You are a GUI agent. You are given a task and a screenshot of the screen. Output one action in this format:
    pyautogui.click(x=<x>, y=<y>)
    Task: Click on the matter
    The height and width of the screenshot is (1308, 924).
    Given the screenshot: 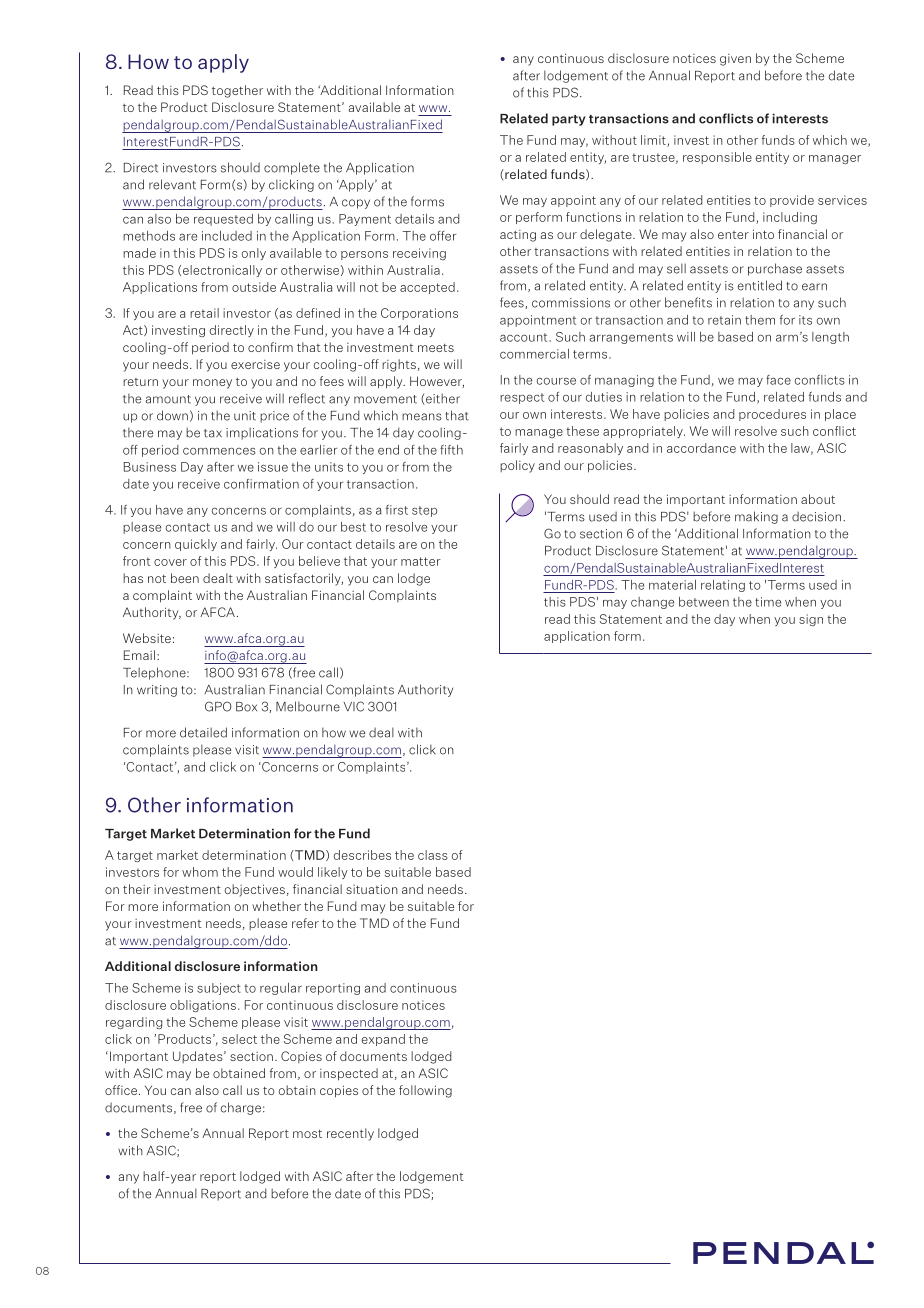 What is the action you would take?
    pyautogui.click(x=421, y=561)
